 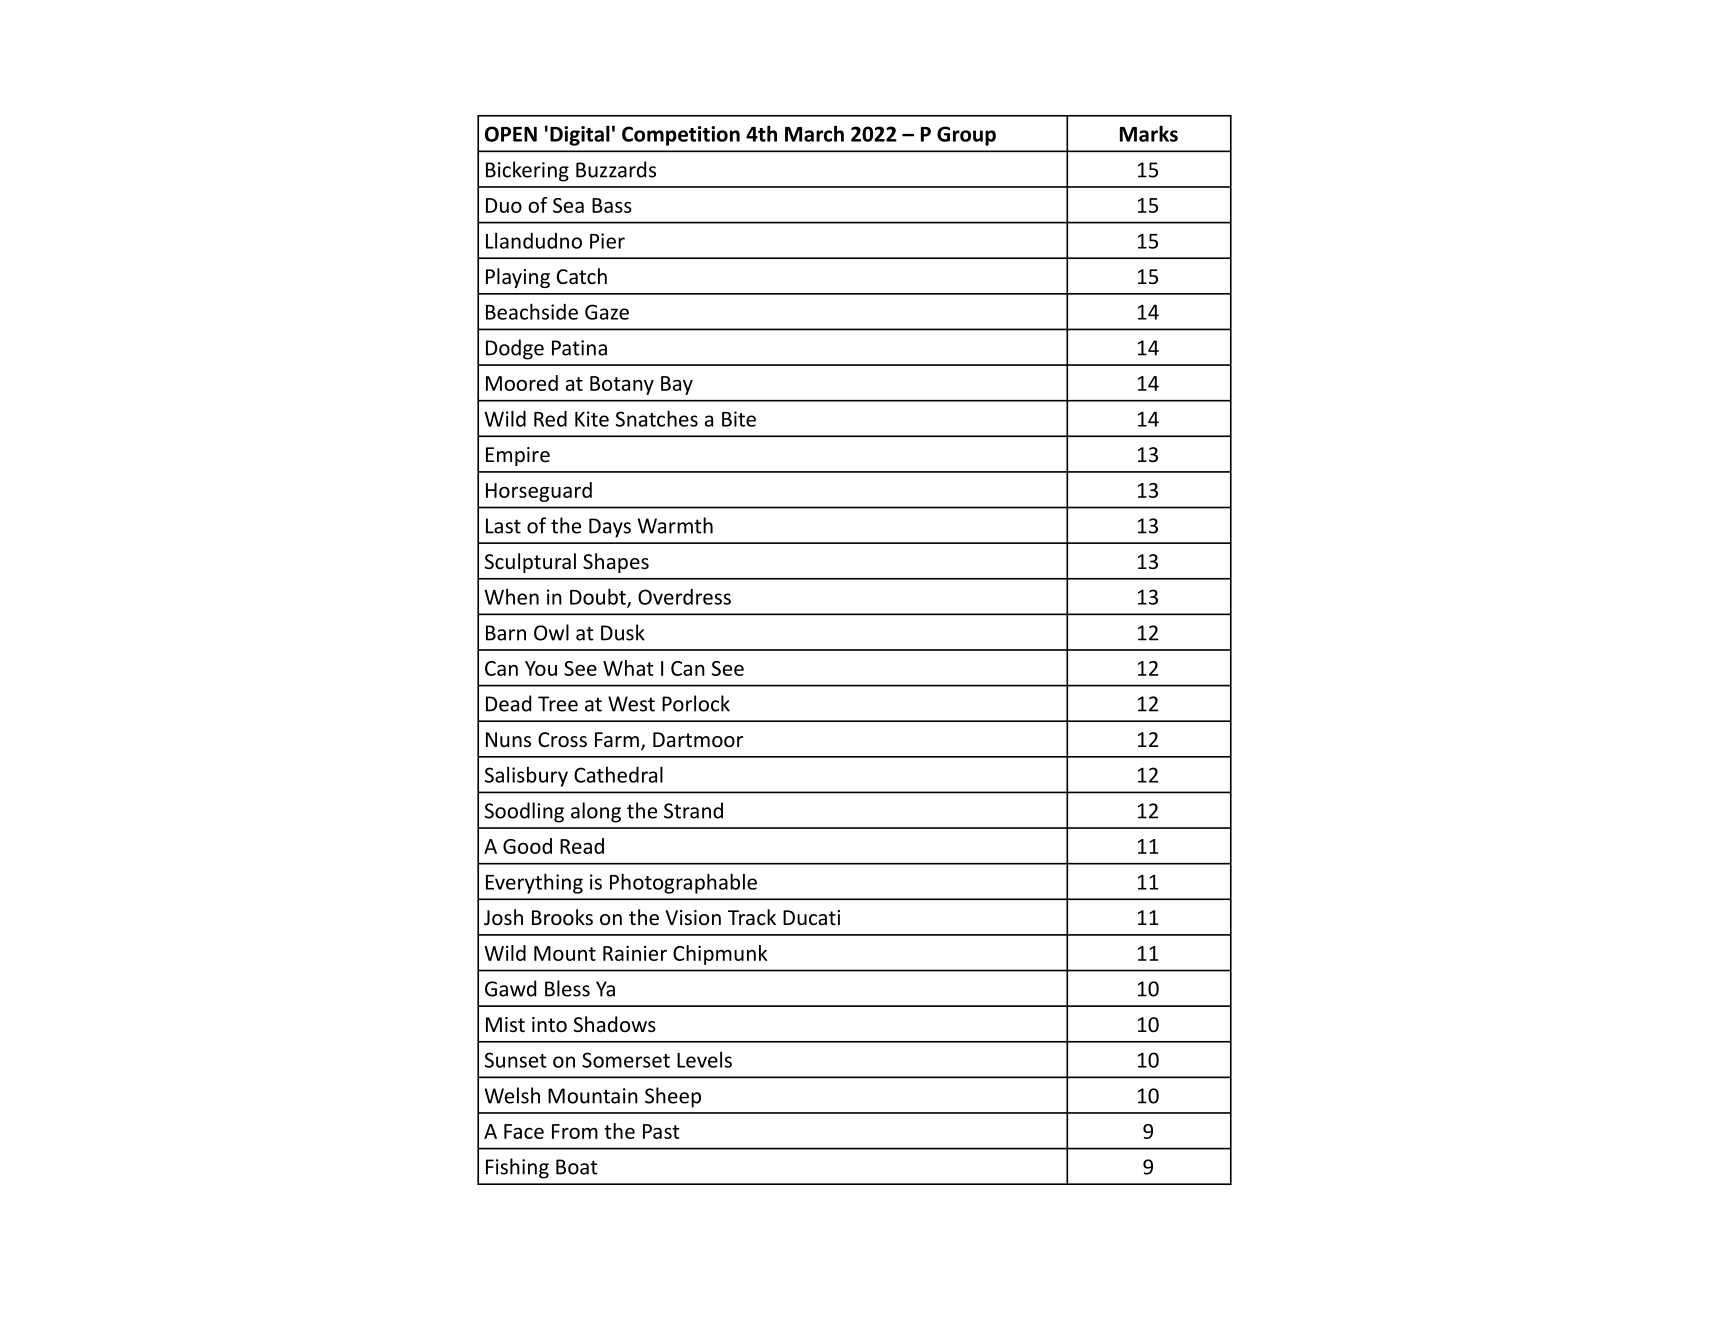 What do you see at coordinates (575, 1131) in the page?
I see `From` at bounding box center [575, 1131].
